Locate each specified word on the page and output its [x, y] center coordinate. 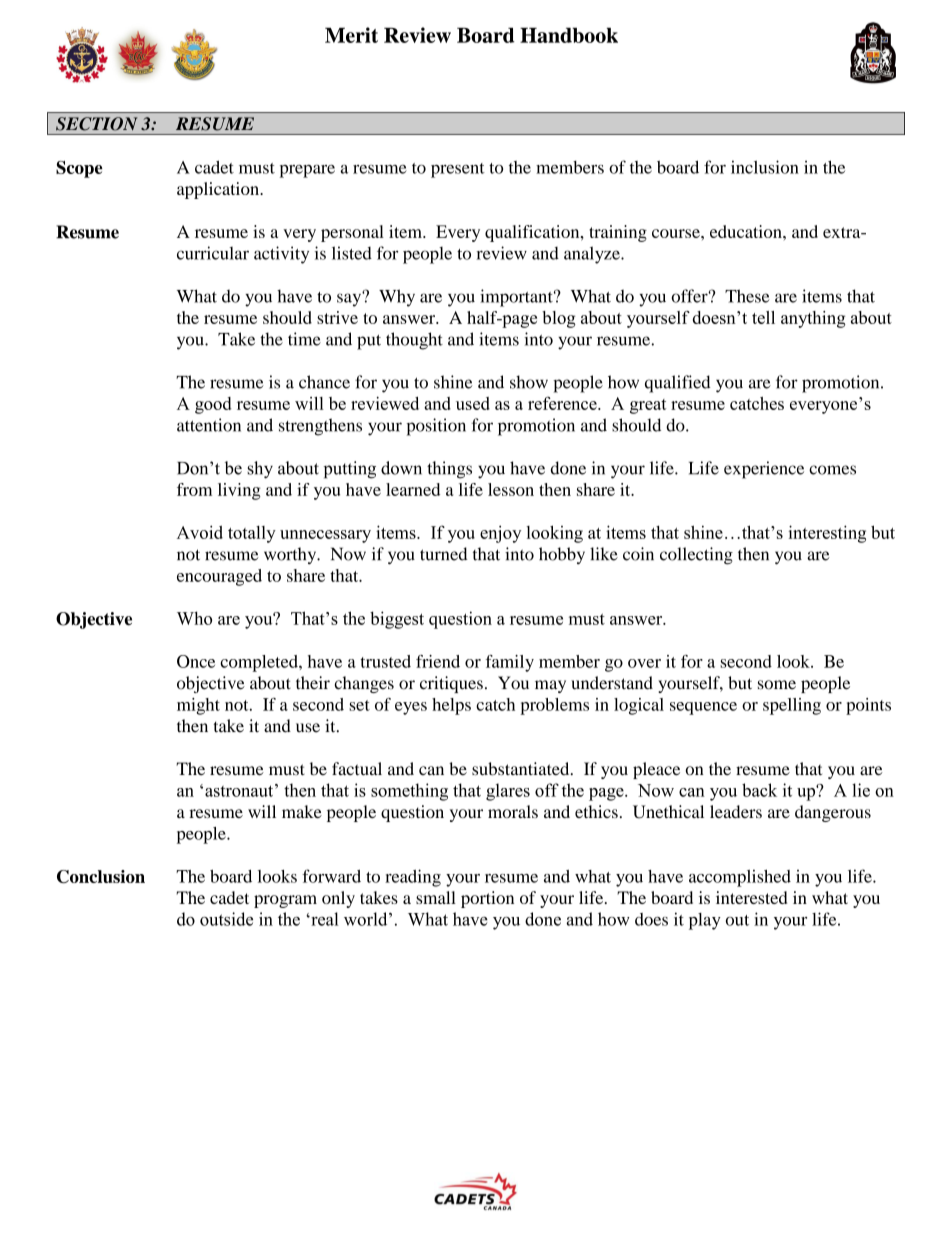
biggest [397, 620]
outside [226, 919]
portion [487, 899]
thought [414, 341]
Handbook [569, 35]
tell [763, 317]
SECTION [97, 124]
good [213, 405]
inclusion [765, 167]
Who [194, 618]
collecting [696, 556]
